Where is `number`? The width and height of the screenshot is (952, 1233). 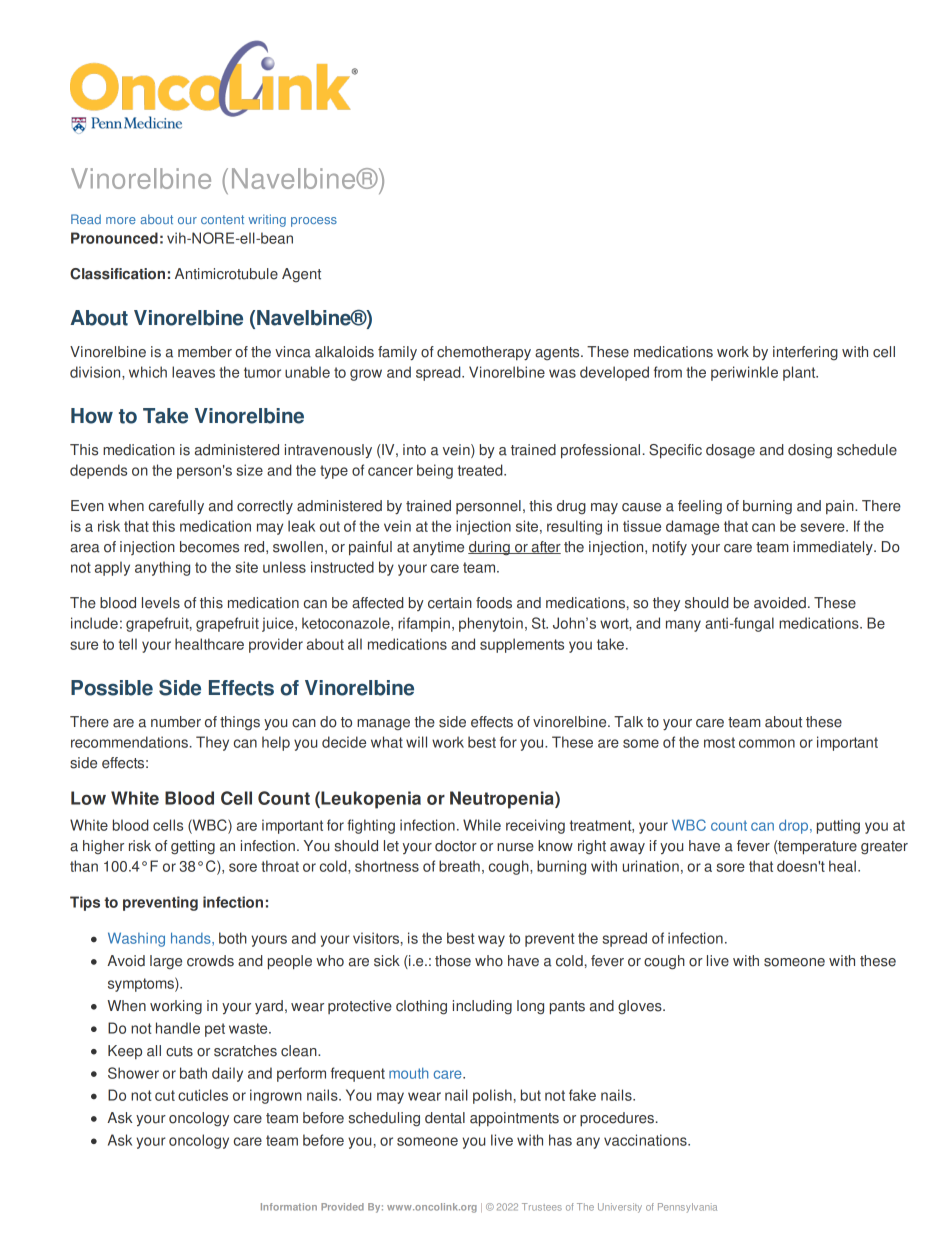
number is located at coordinates (176, 722).
